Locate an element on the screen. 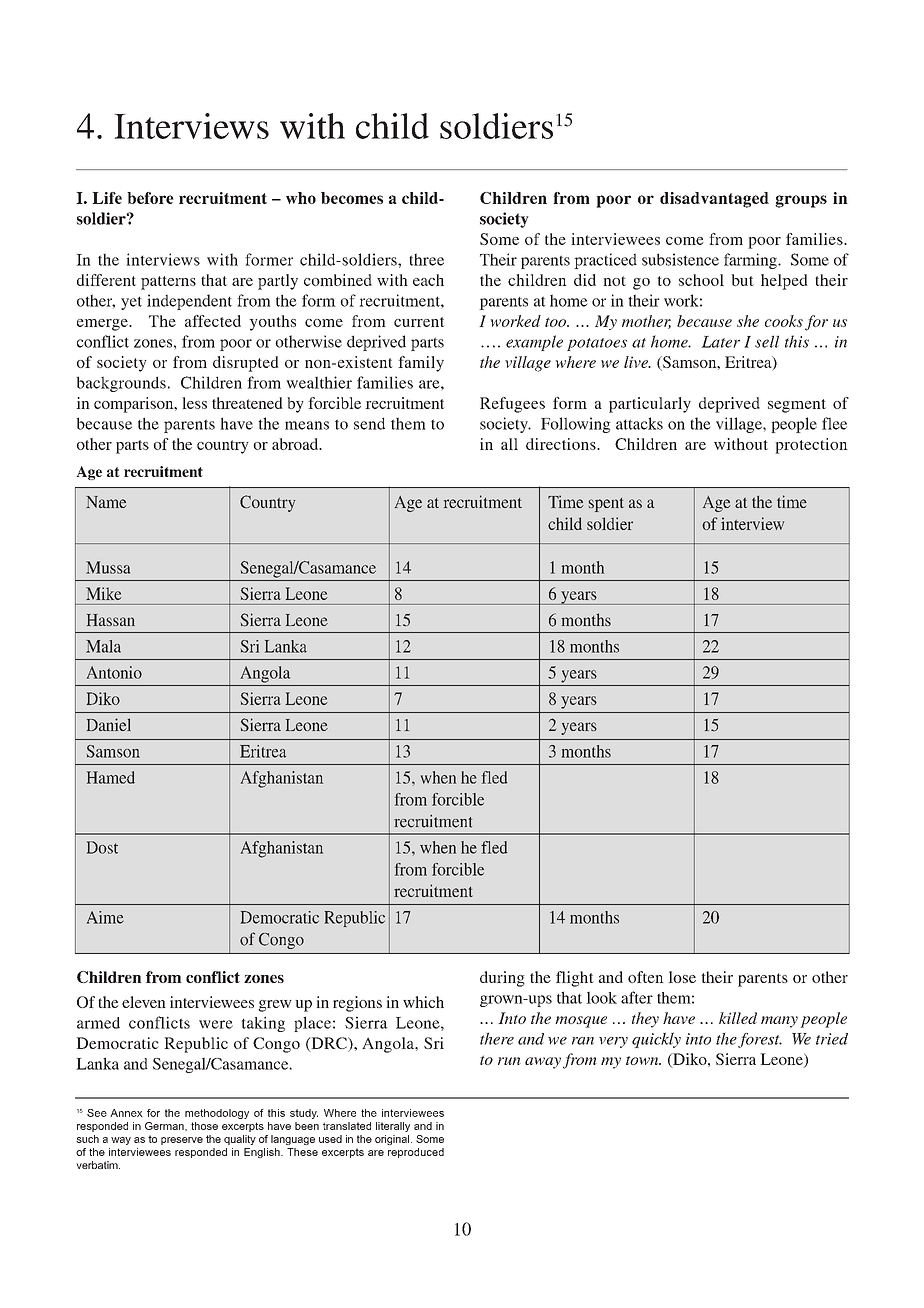 The width and height of the screenshot is (924, 1308). less is located at coordinates (194, 403).
